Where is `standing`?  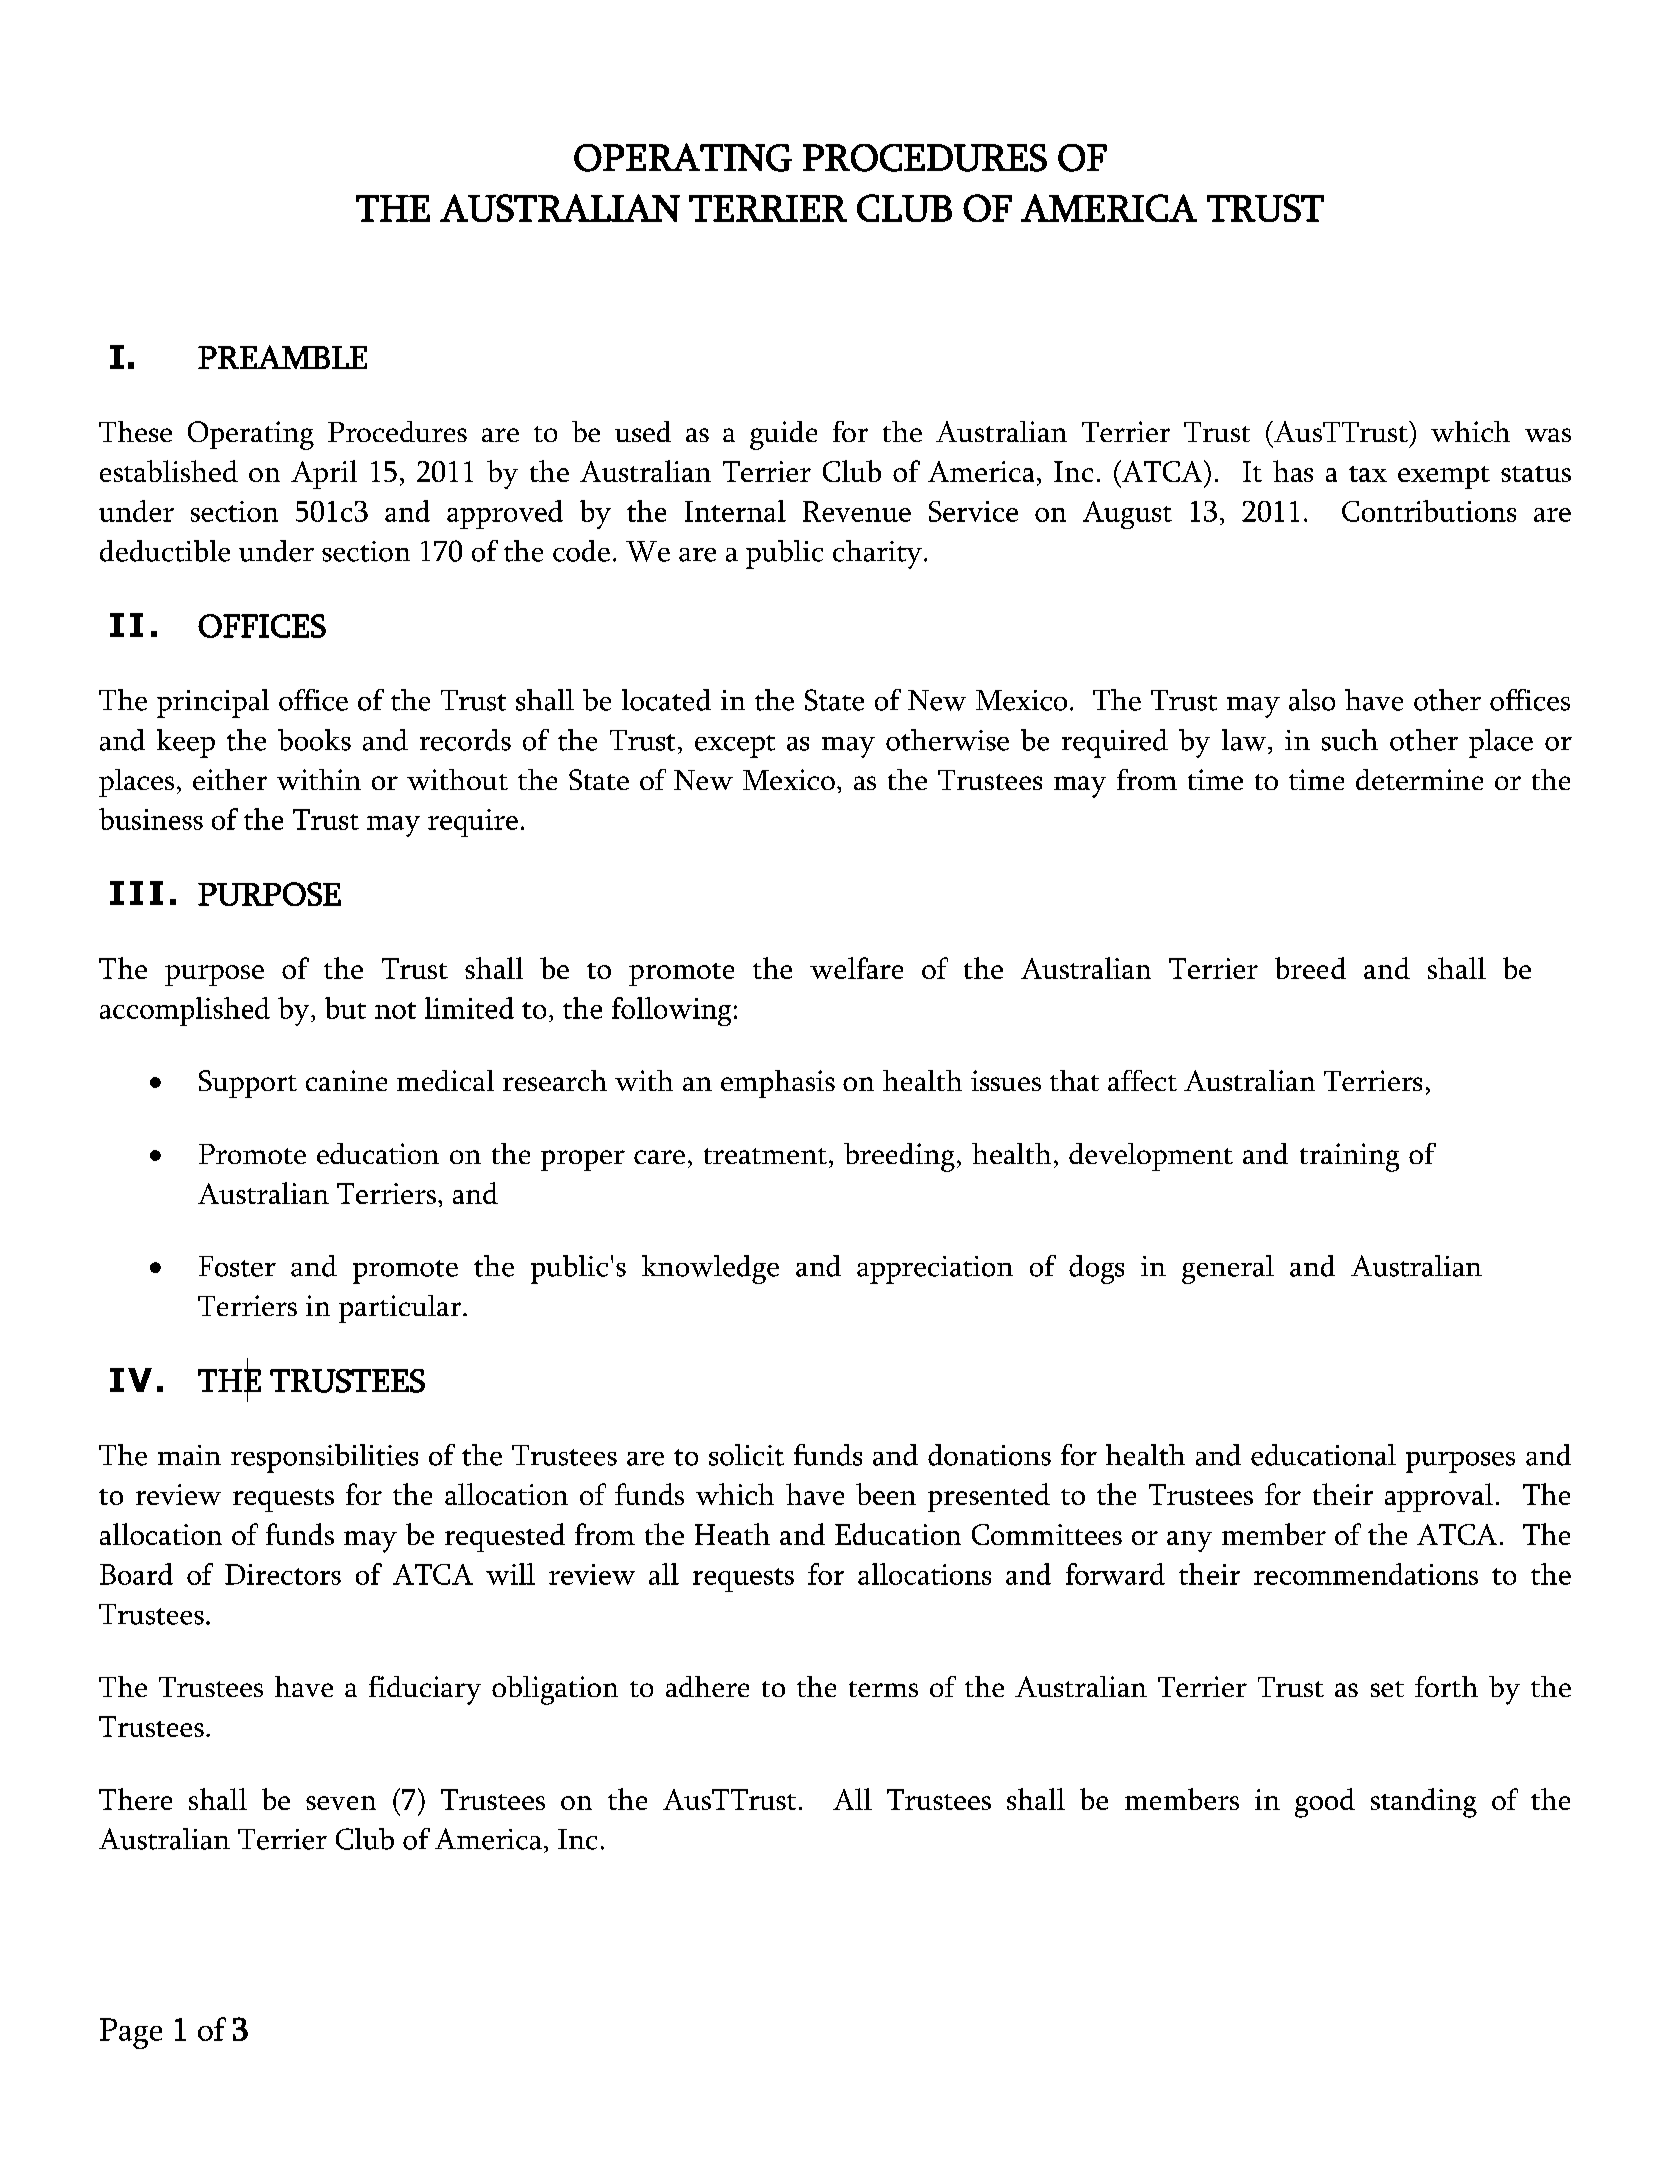
standing is located at coordinates (1424, 1803).
